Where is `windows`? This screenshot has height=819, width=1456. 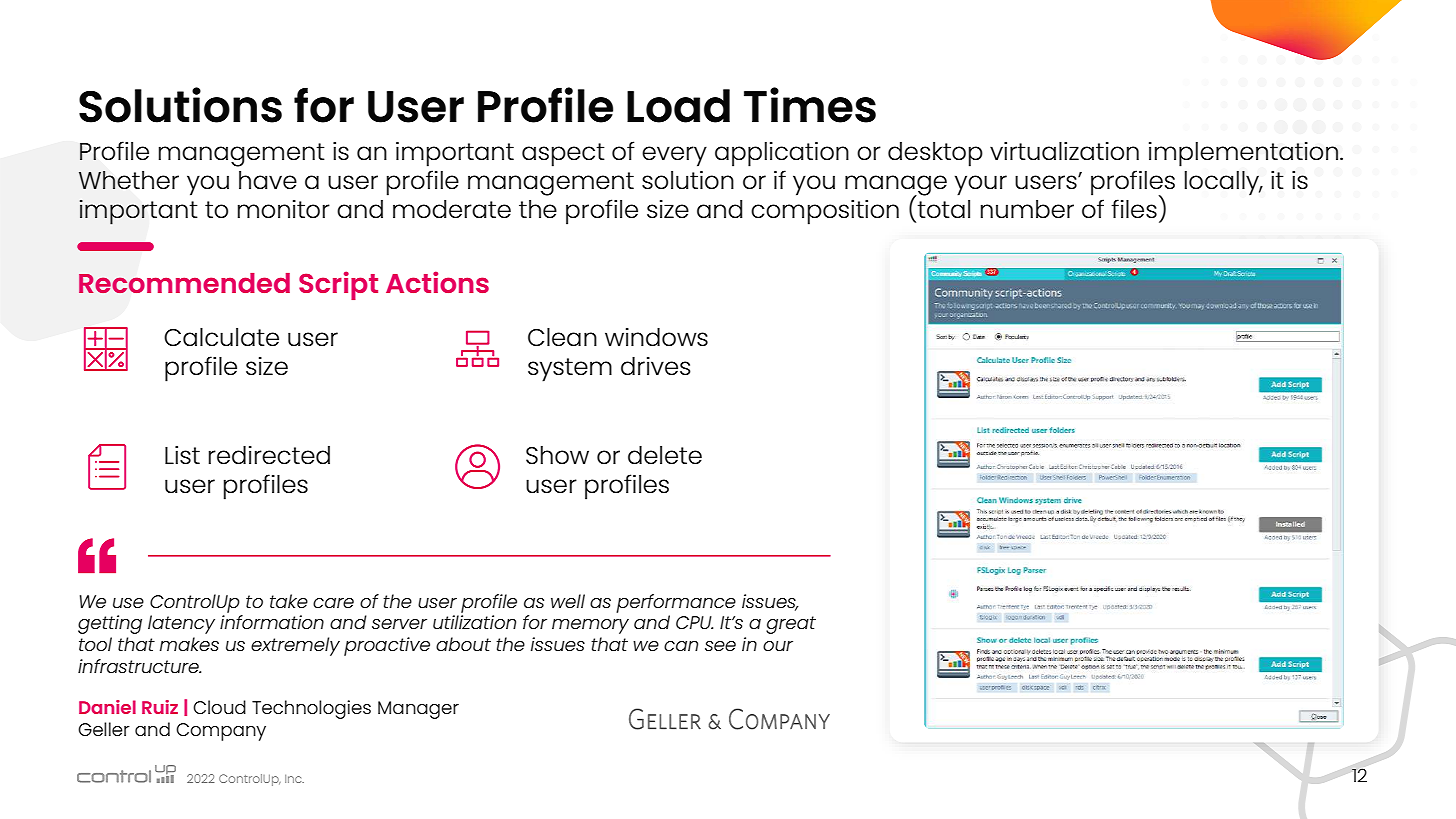
windows is located at coordinates (656, 337).
